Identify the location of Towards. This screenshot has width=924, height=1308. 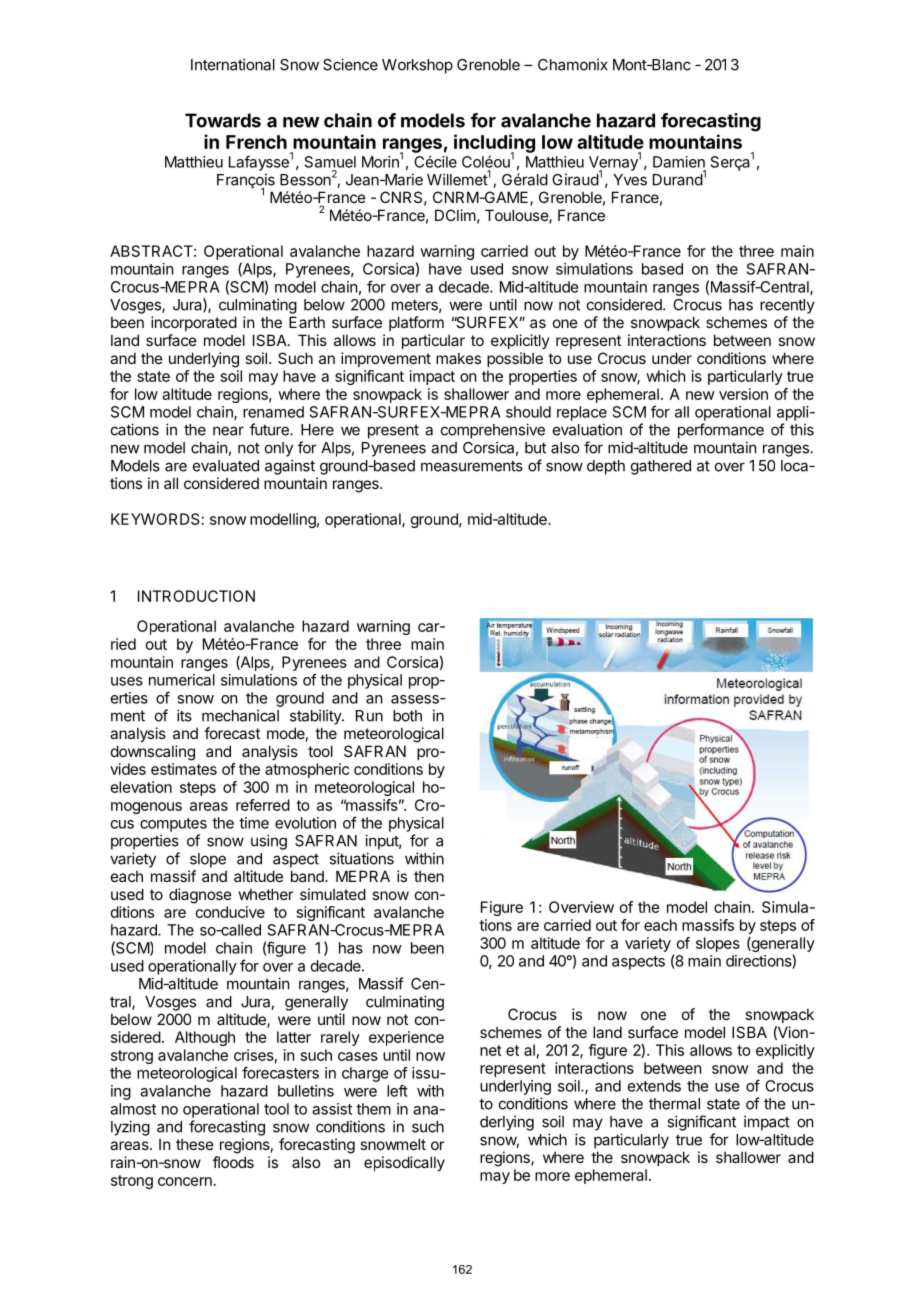
(223, 120).
